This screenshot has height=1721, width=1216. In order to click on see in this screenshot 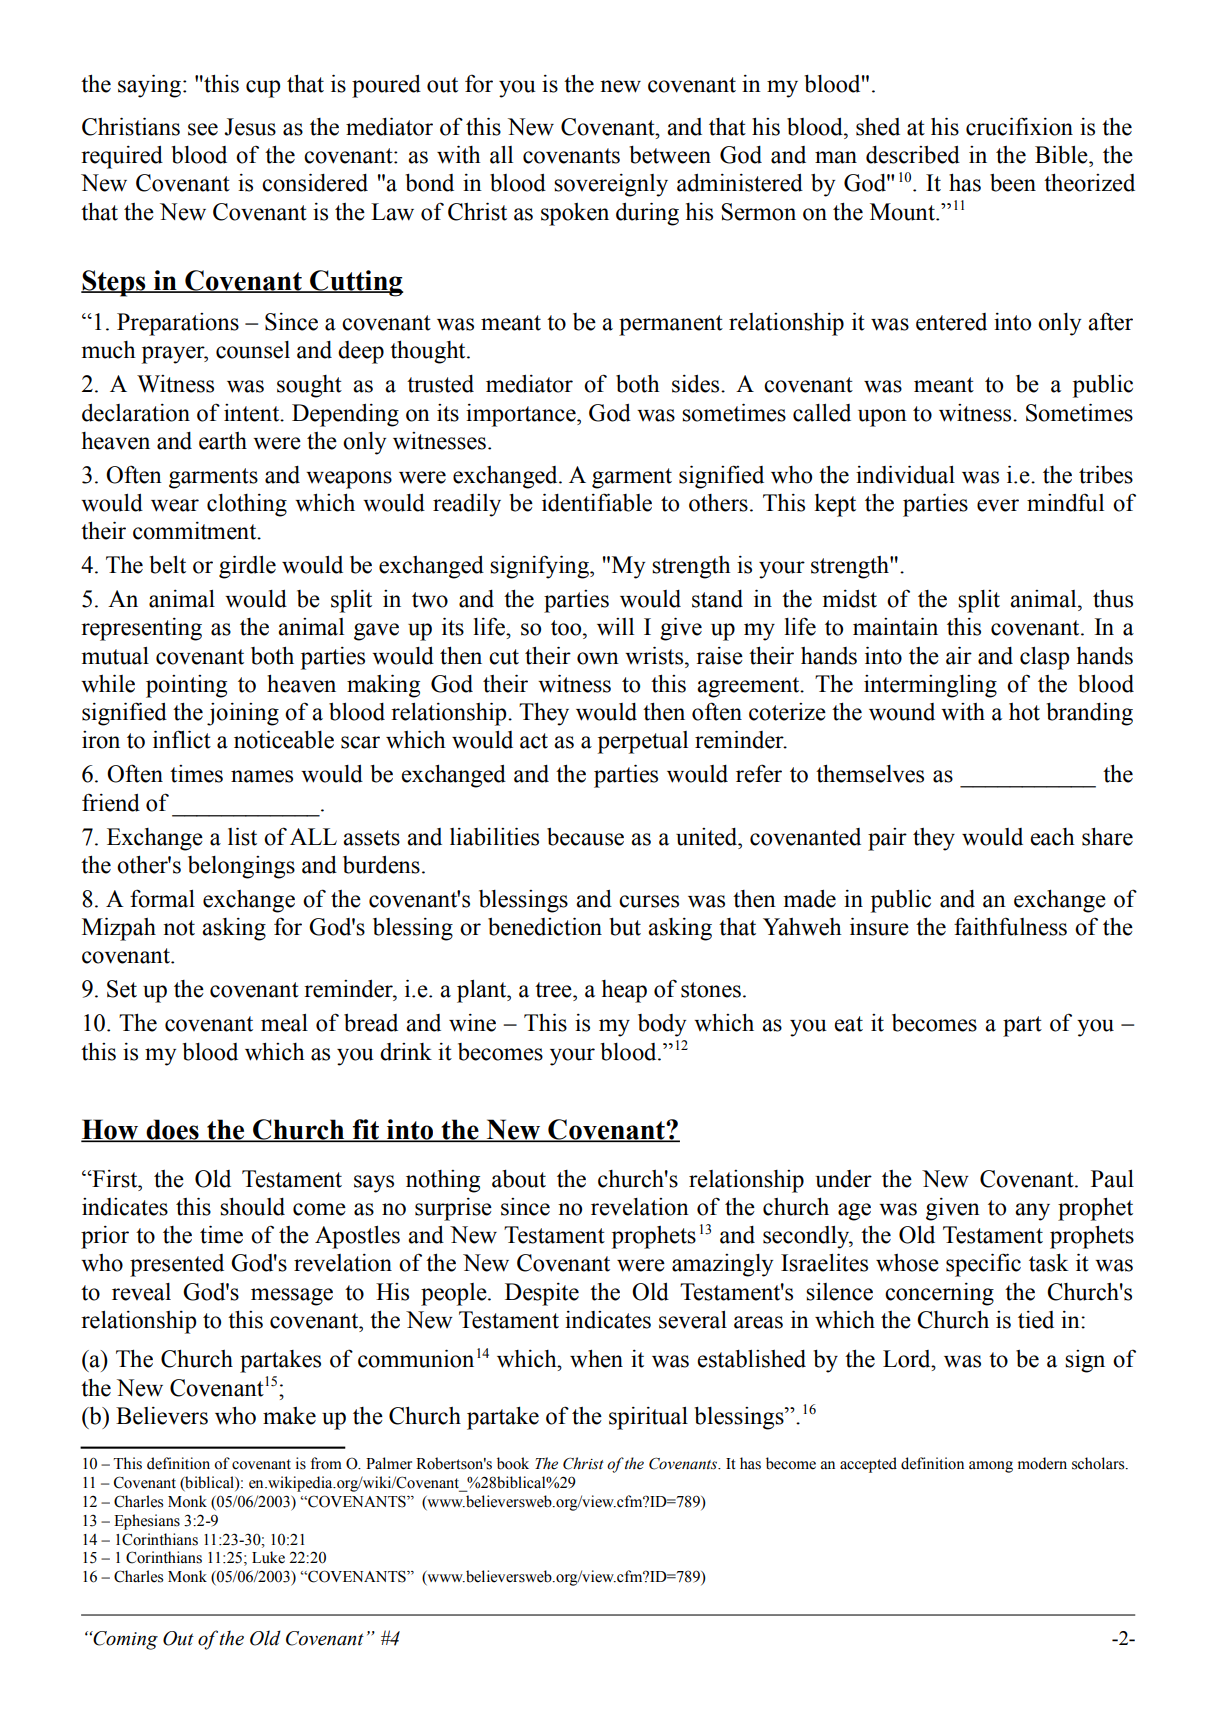, I will do `click(203, 129)`.
